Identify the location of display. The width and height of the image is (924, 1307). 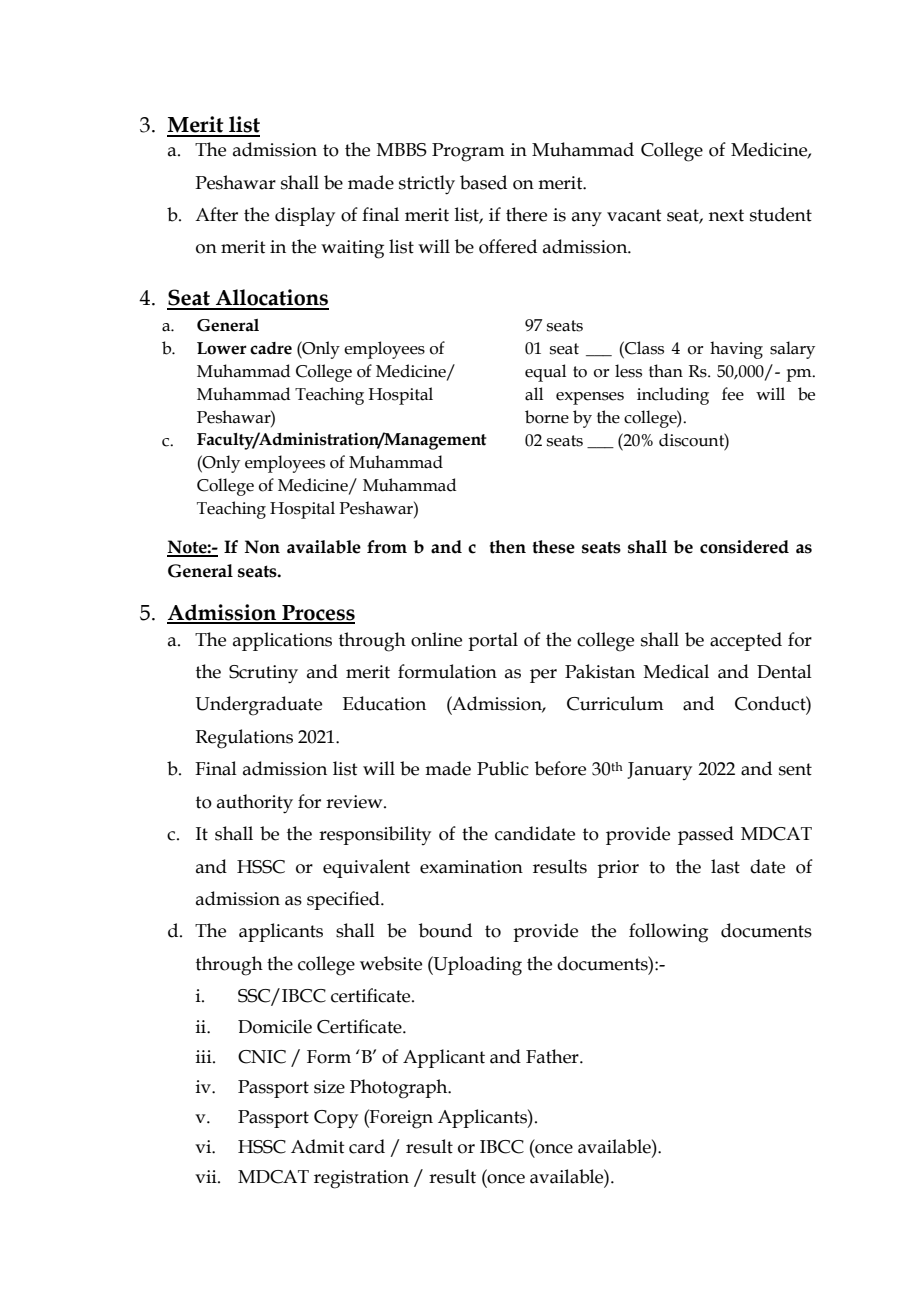
(305, 216).
